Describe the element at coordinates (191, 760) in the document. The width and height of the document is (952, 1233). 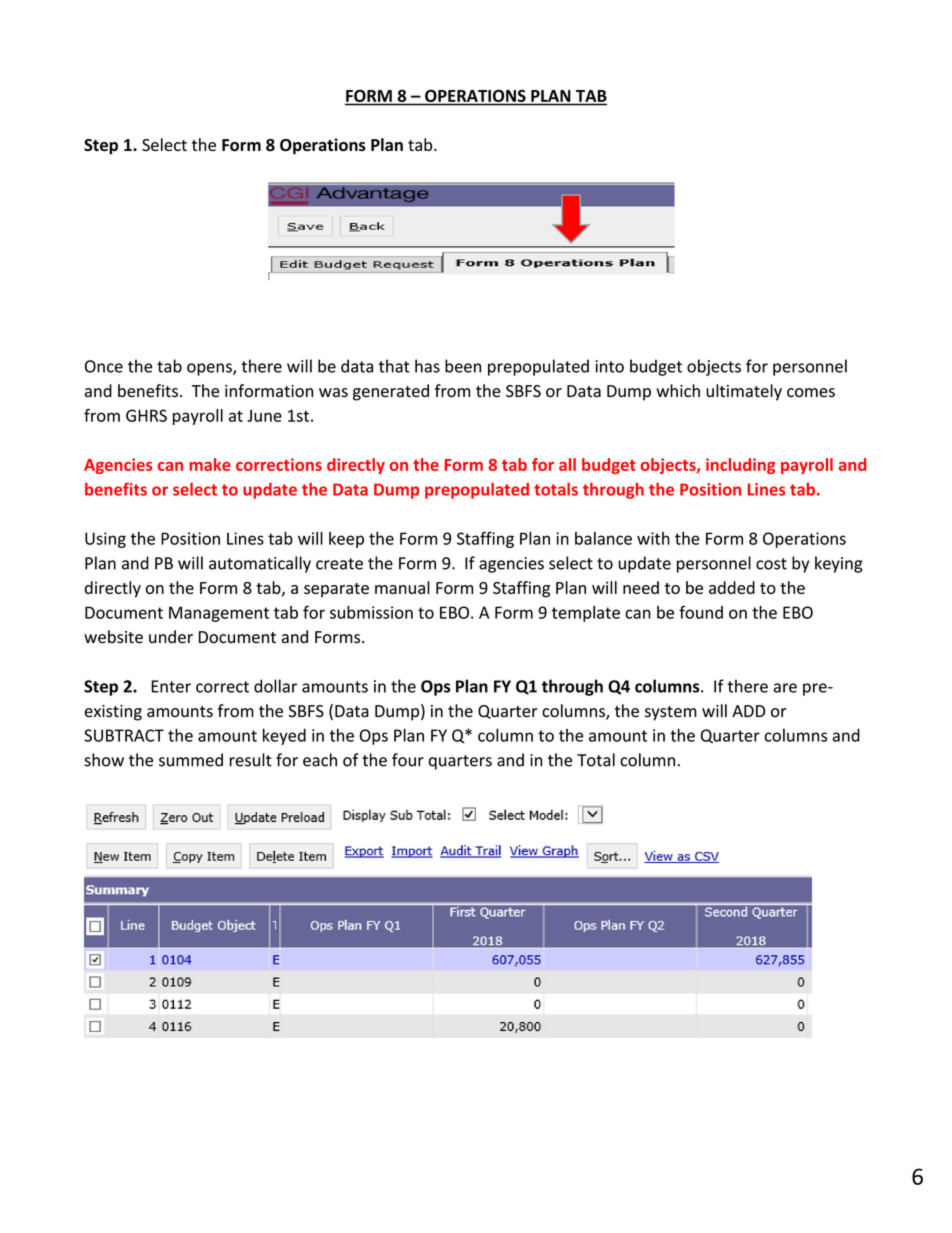
I see `summed` at that location.
